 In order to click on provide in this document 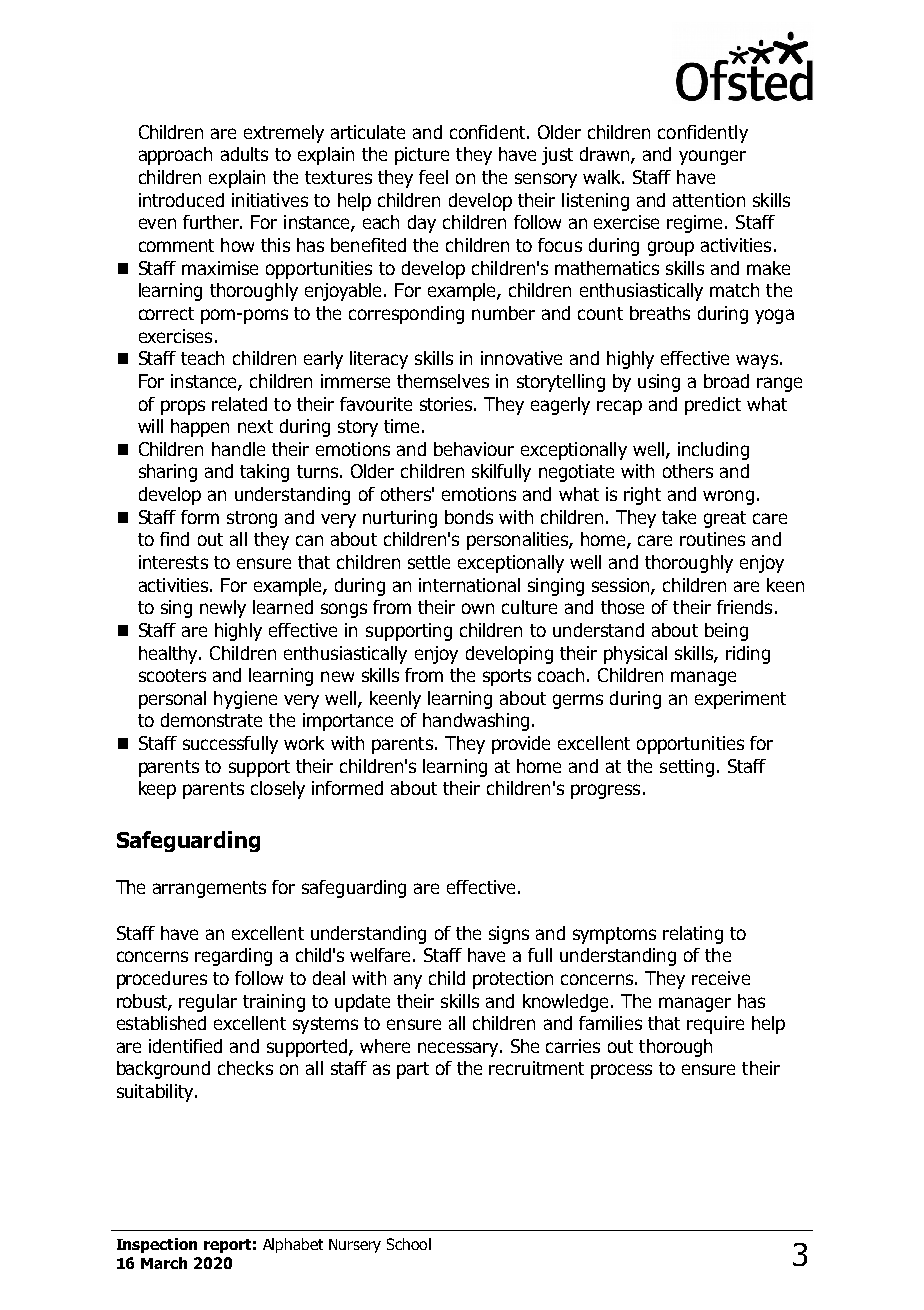, I will do `click(521, 745)`.
